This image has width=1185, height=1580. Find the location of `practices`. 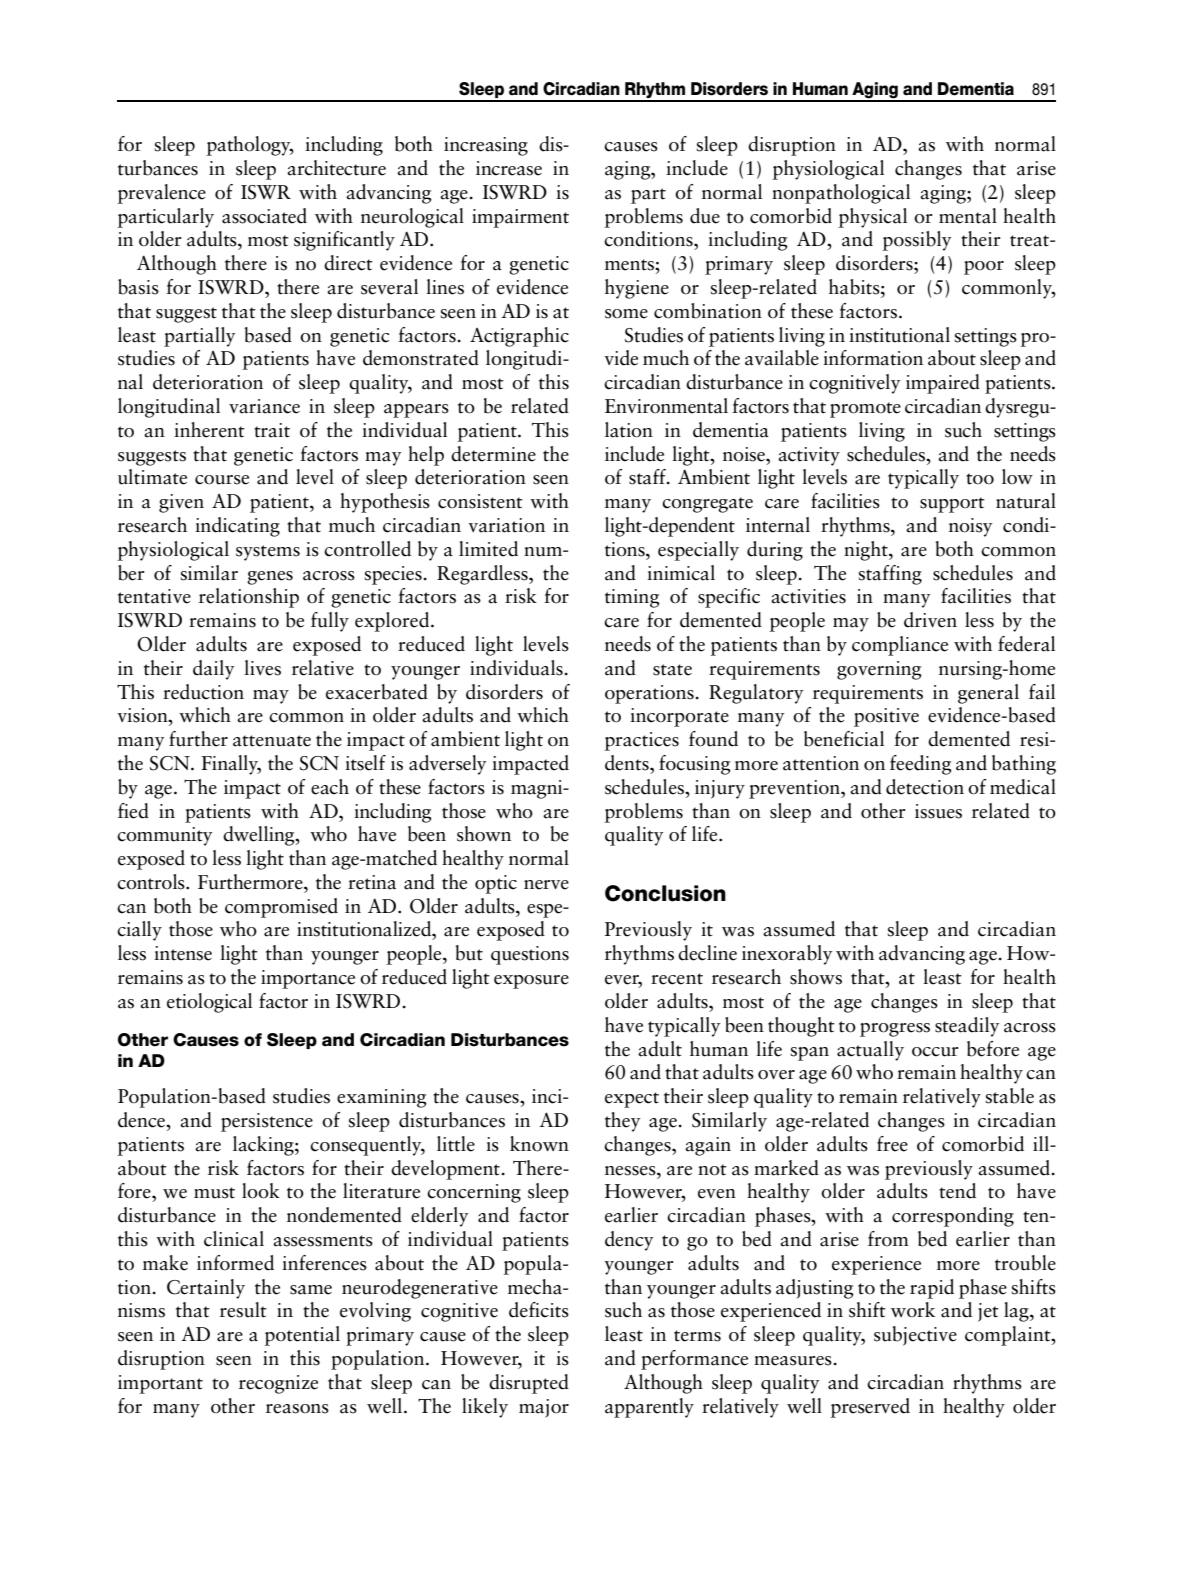

practices is located at coordinates (642, 741).
